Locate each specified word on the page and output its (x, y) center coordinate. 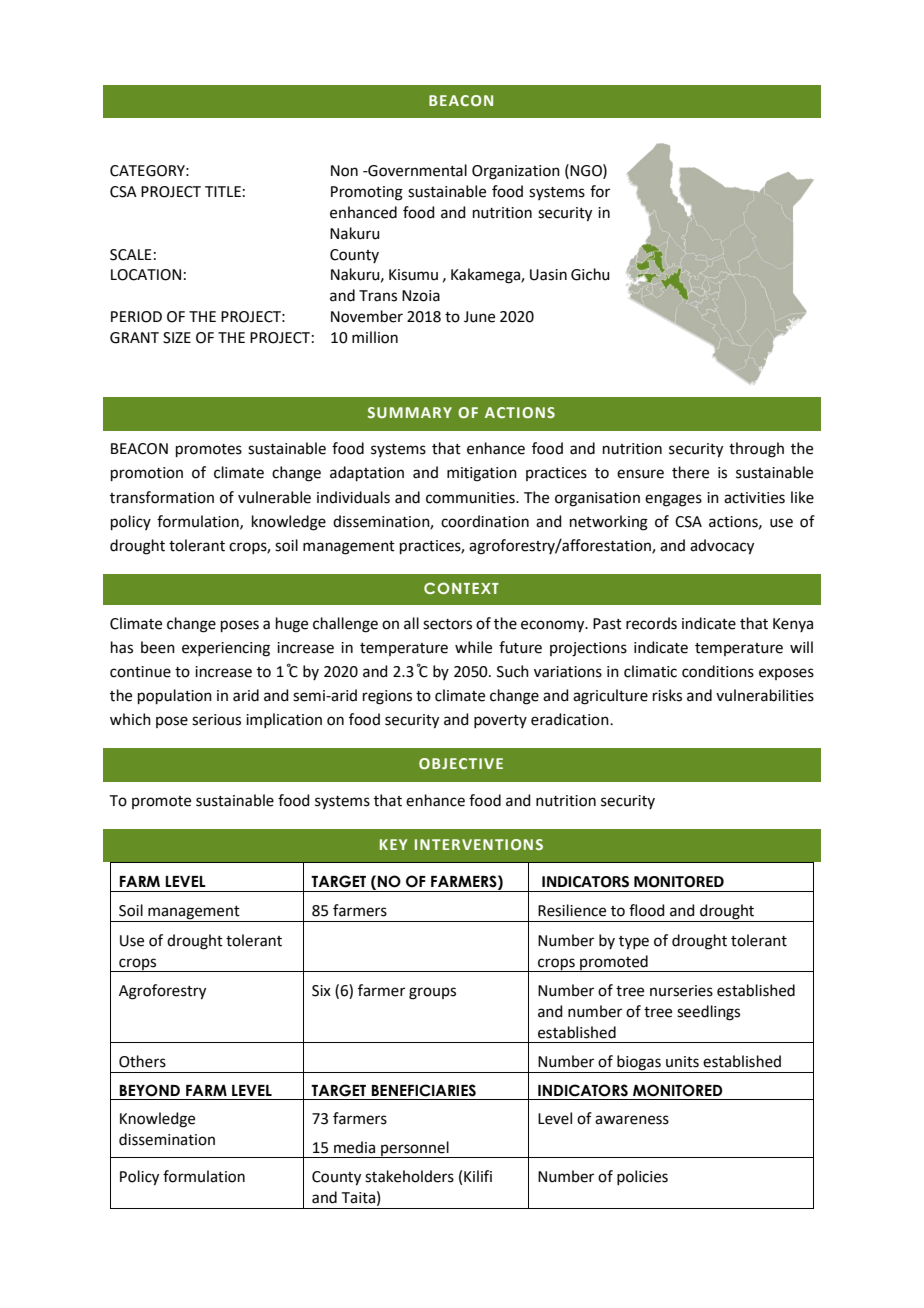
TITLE (223, 191)
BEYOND (149, 1090)
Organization (516, 172)
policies (642, 1177)
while (473, 647)
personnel (415, 1149)
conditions (718, 671)
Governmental (416, 170)
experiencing (226, 649)
